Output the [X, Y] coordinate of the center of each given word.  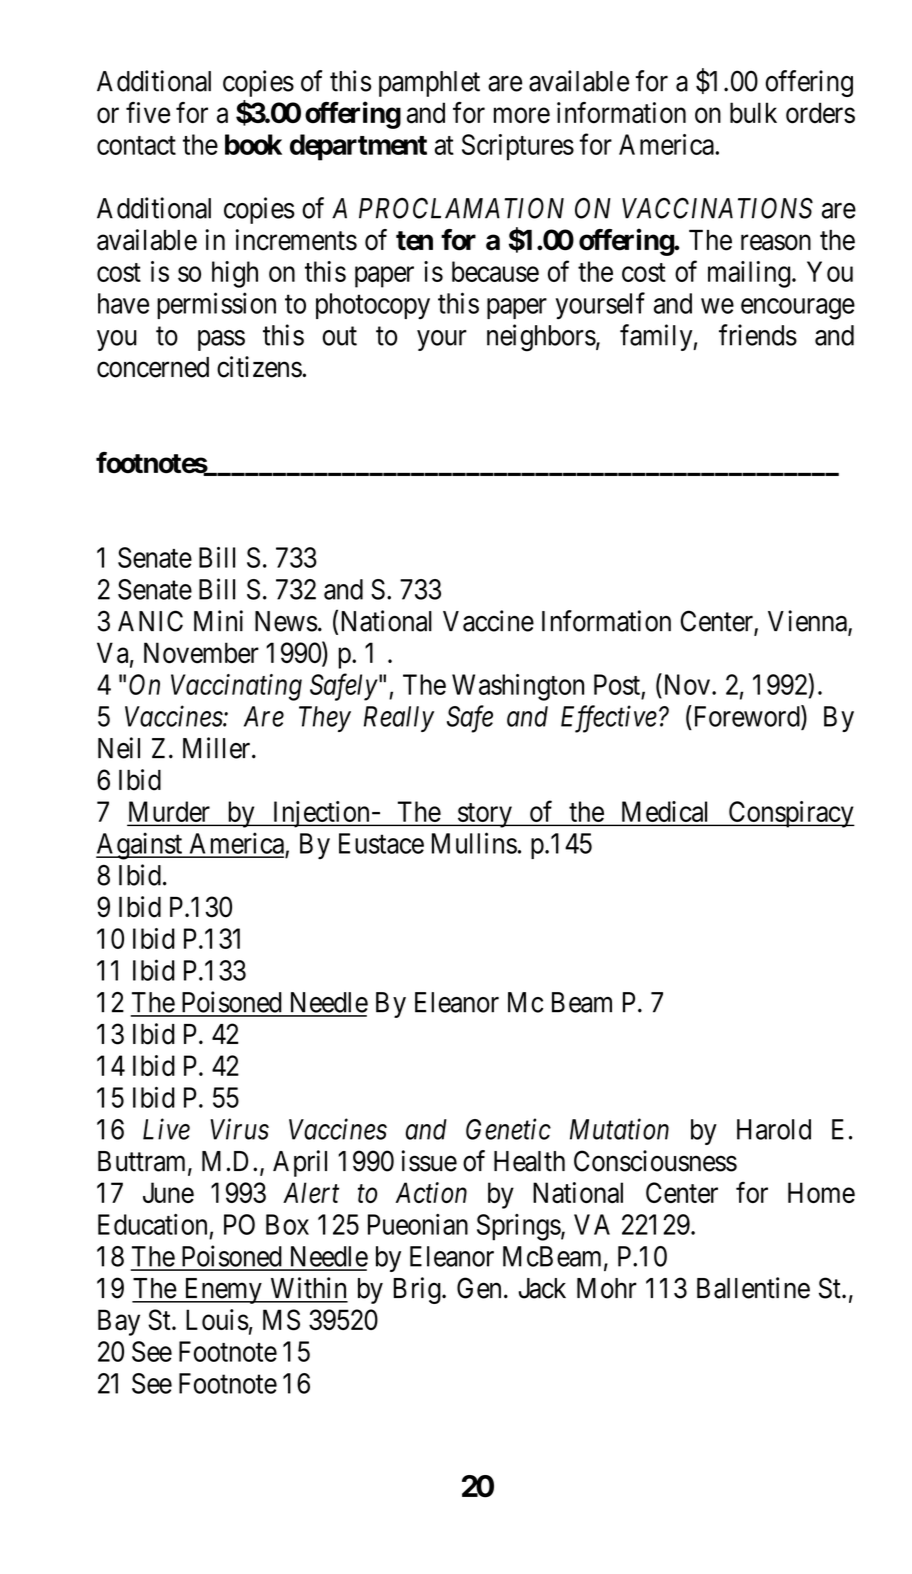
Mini [218, 620]
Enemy [223, 1291]
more [522, 116]
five [148, 113]
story [485, 815]
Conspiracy [790, 814]
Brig [418, 1290]
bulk [753, 113]
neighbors [541, 338]
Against [140, 846]
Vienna [808, 622]
